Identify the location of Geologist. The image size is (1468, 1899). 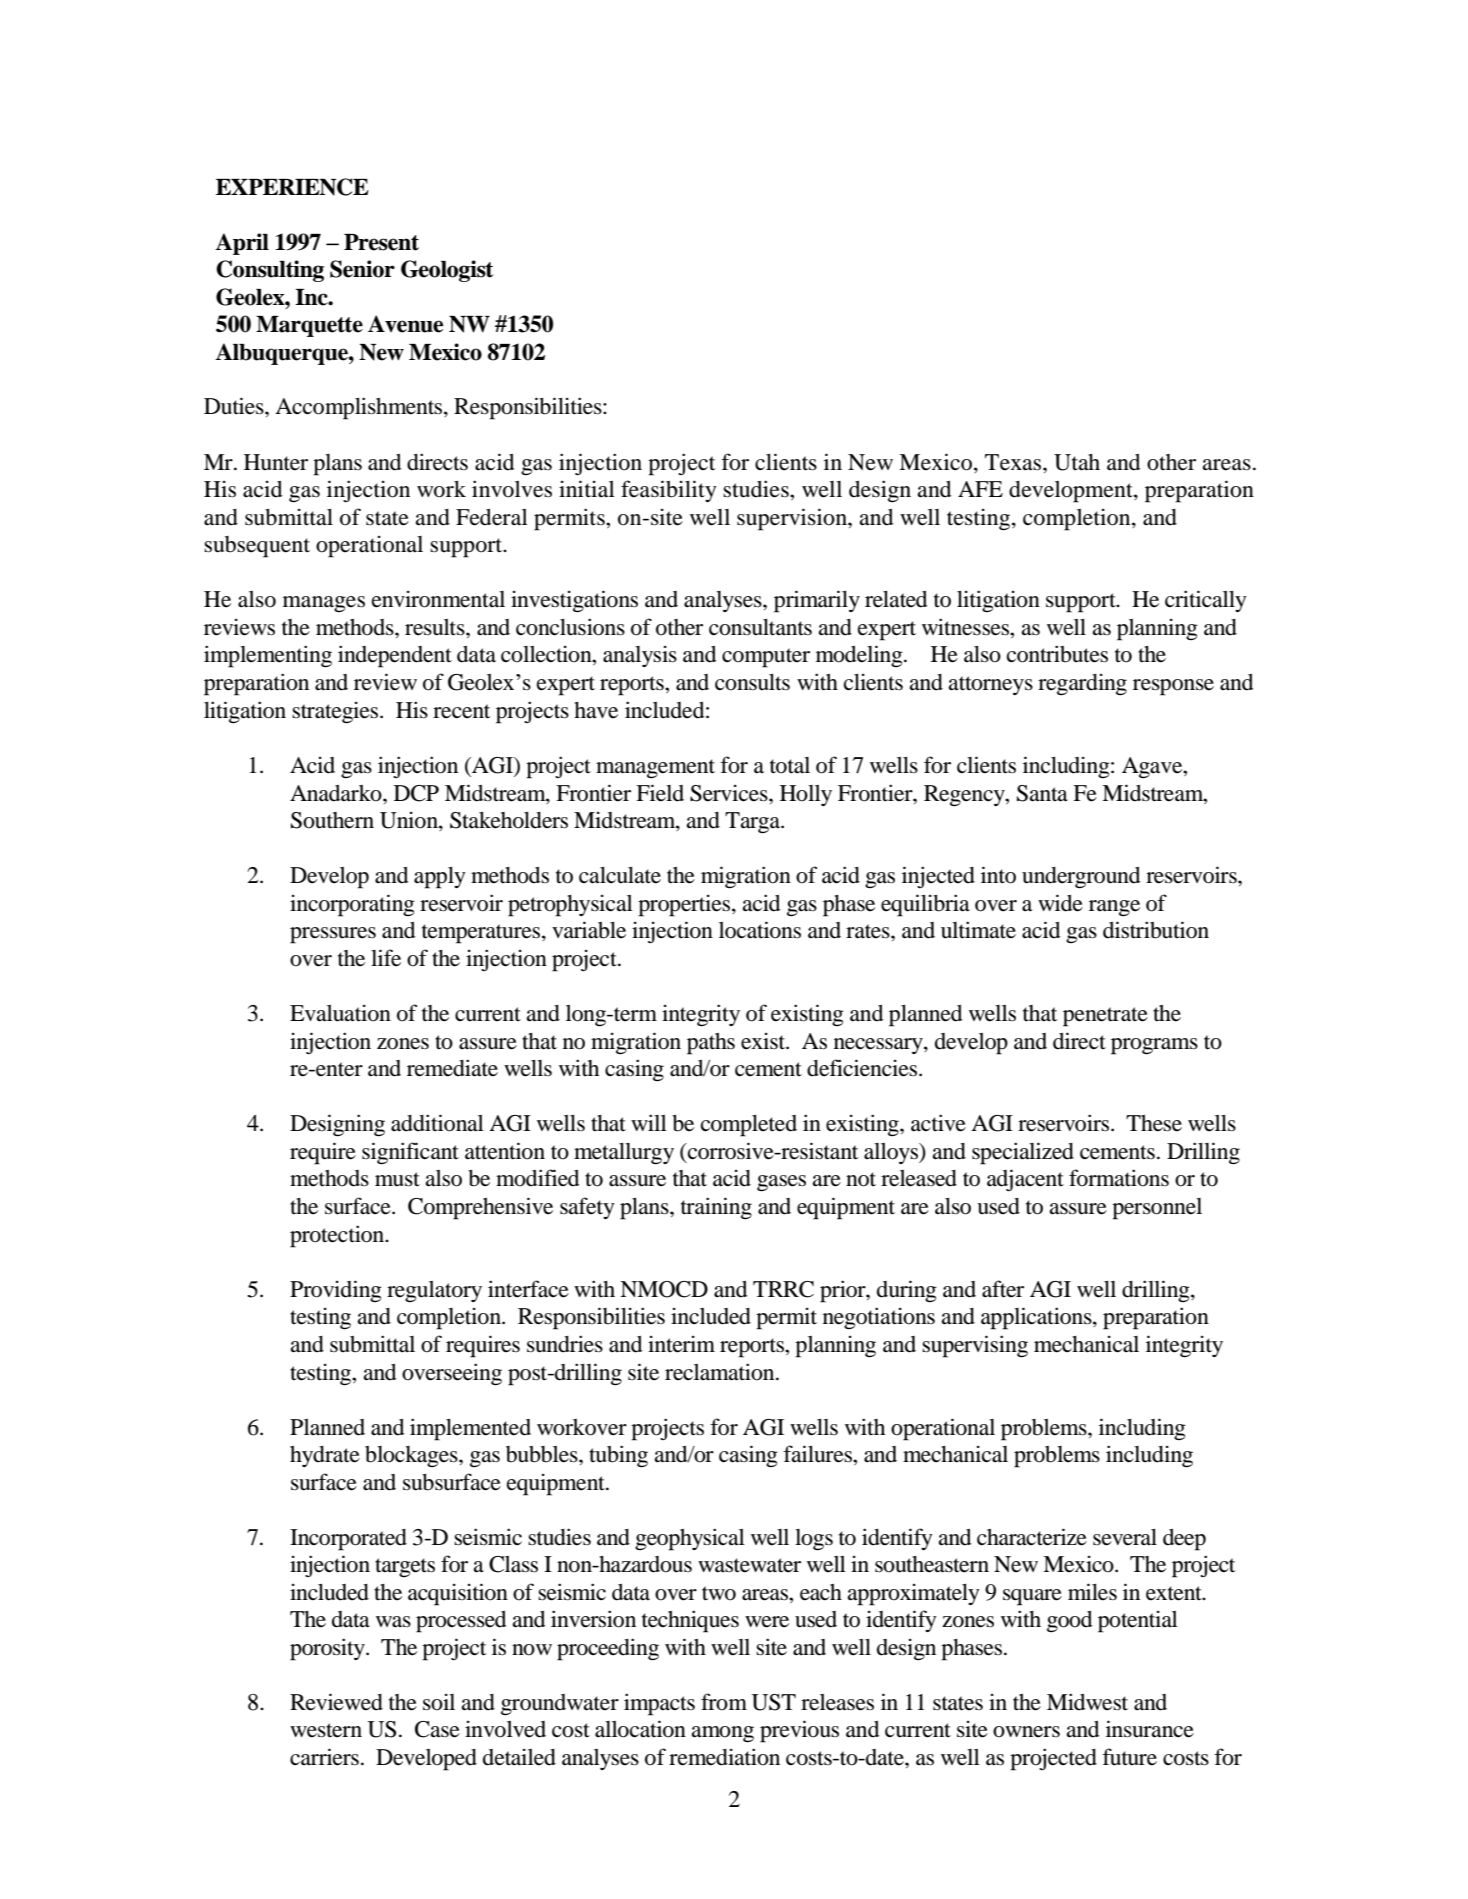
(447, 271).
